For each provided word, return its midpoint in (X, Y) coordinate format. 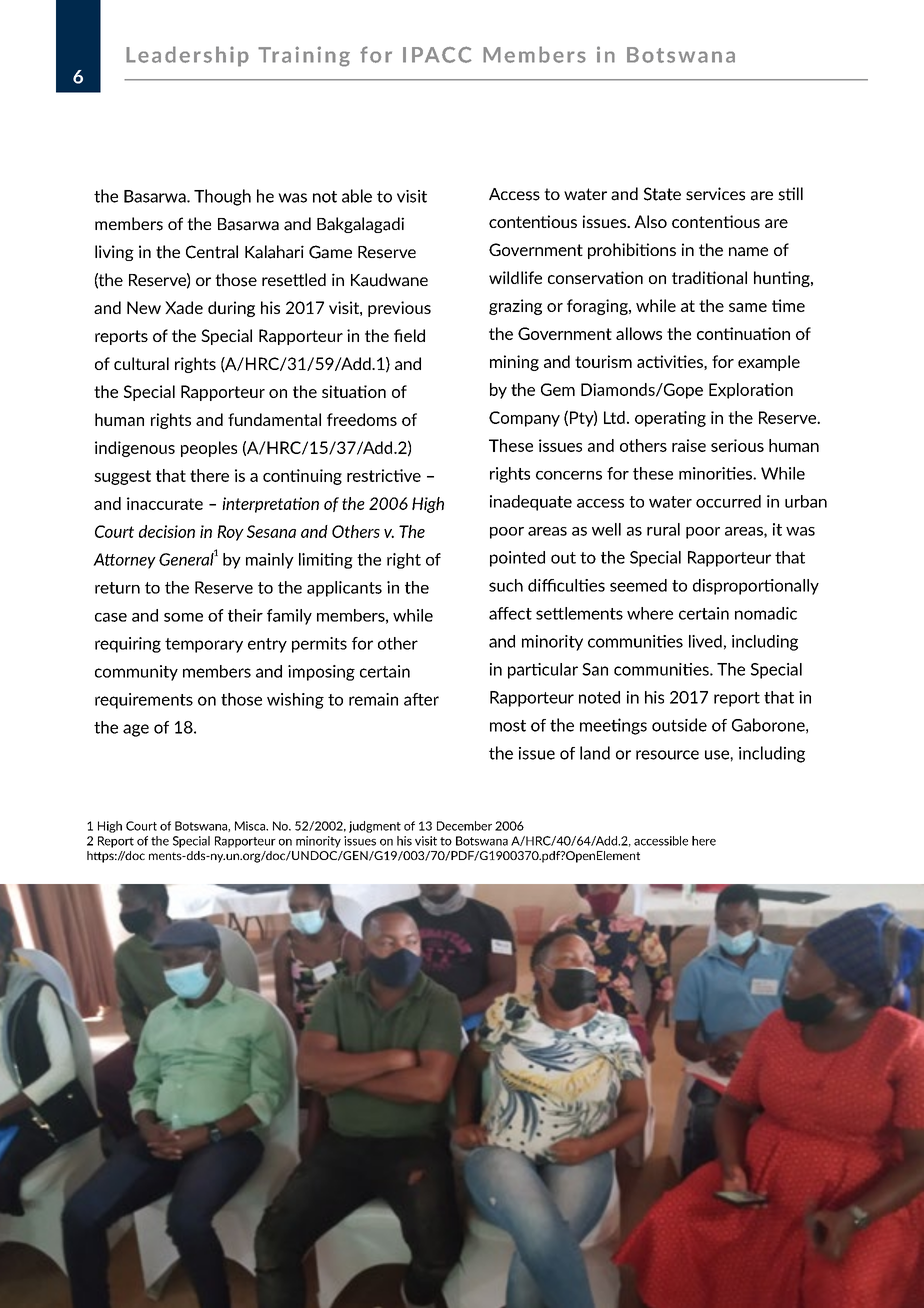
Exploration (751, 391)
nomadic (766, 613)
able (357, 196)
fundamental (274, 419)
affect (510, 613)
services (715, 194)
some (183, 617)
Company (524, 419)
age (136, 730)
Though (222, 197)
